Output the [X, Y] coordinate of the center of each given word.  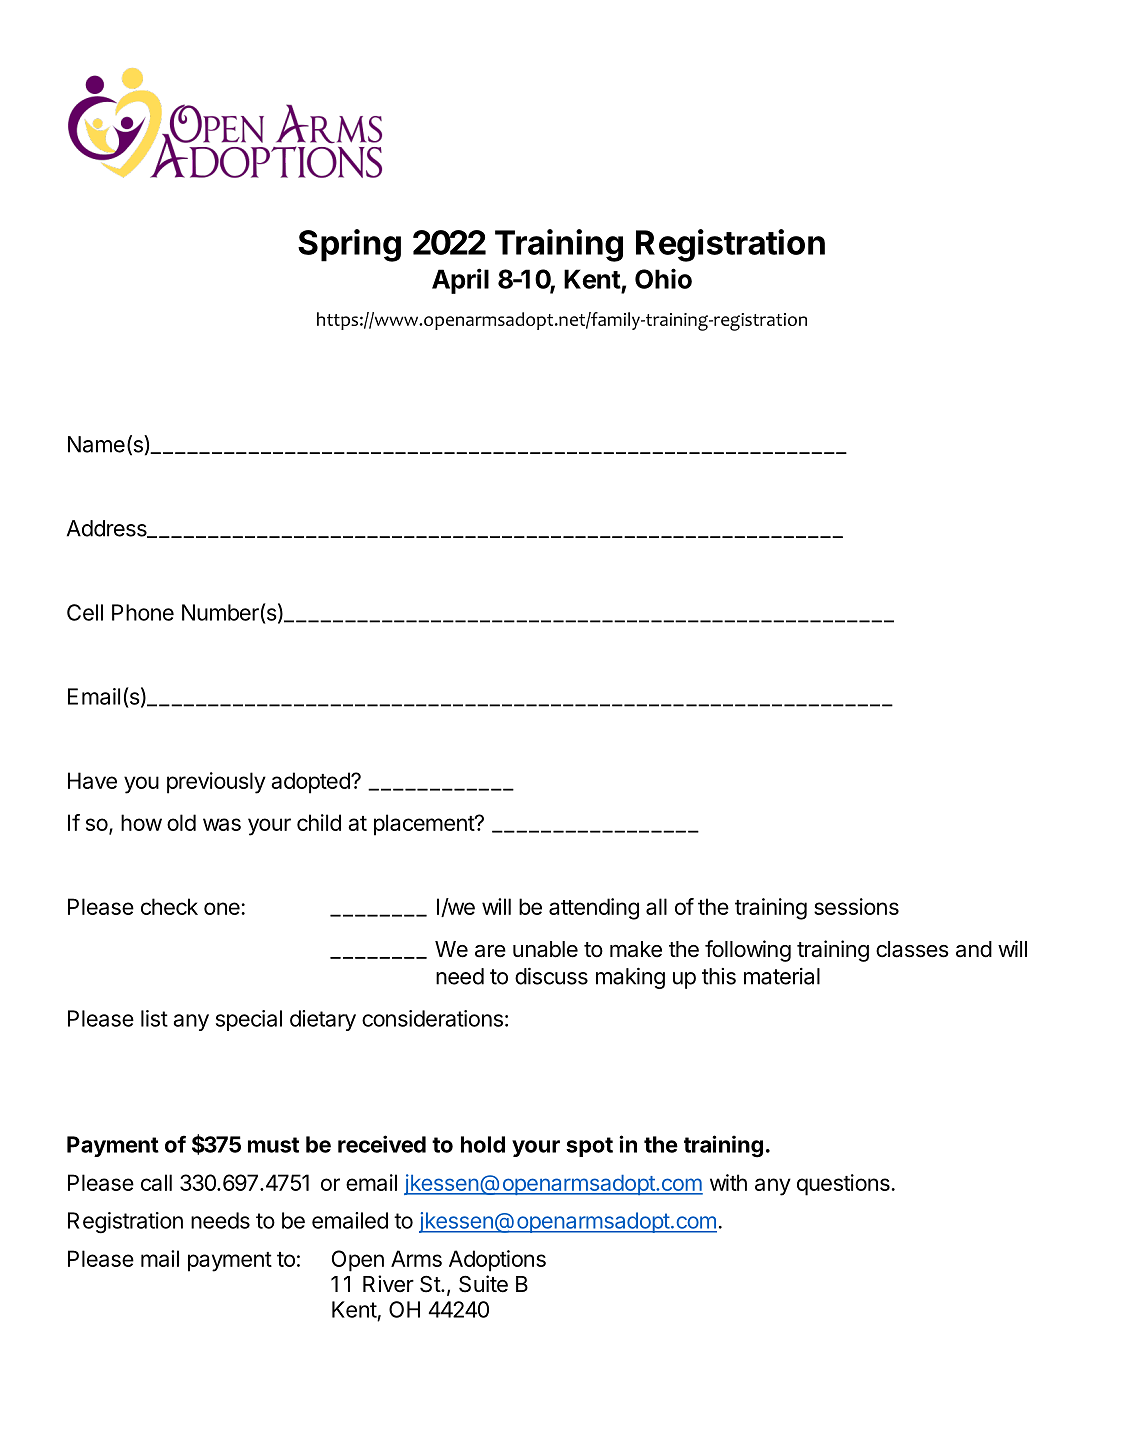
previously [216, 783]
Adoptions [497, 1261]
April [460, 281]
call [156, 1182]
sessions [856, 906]
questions [843, 1185]
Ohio [663, 278]
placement [425, 825]
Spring [349, 245]
